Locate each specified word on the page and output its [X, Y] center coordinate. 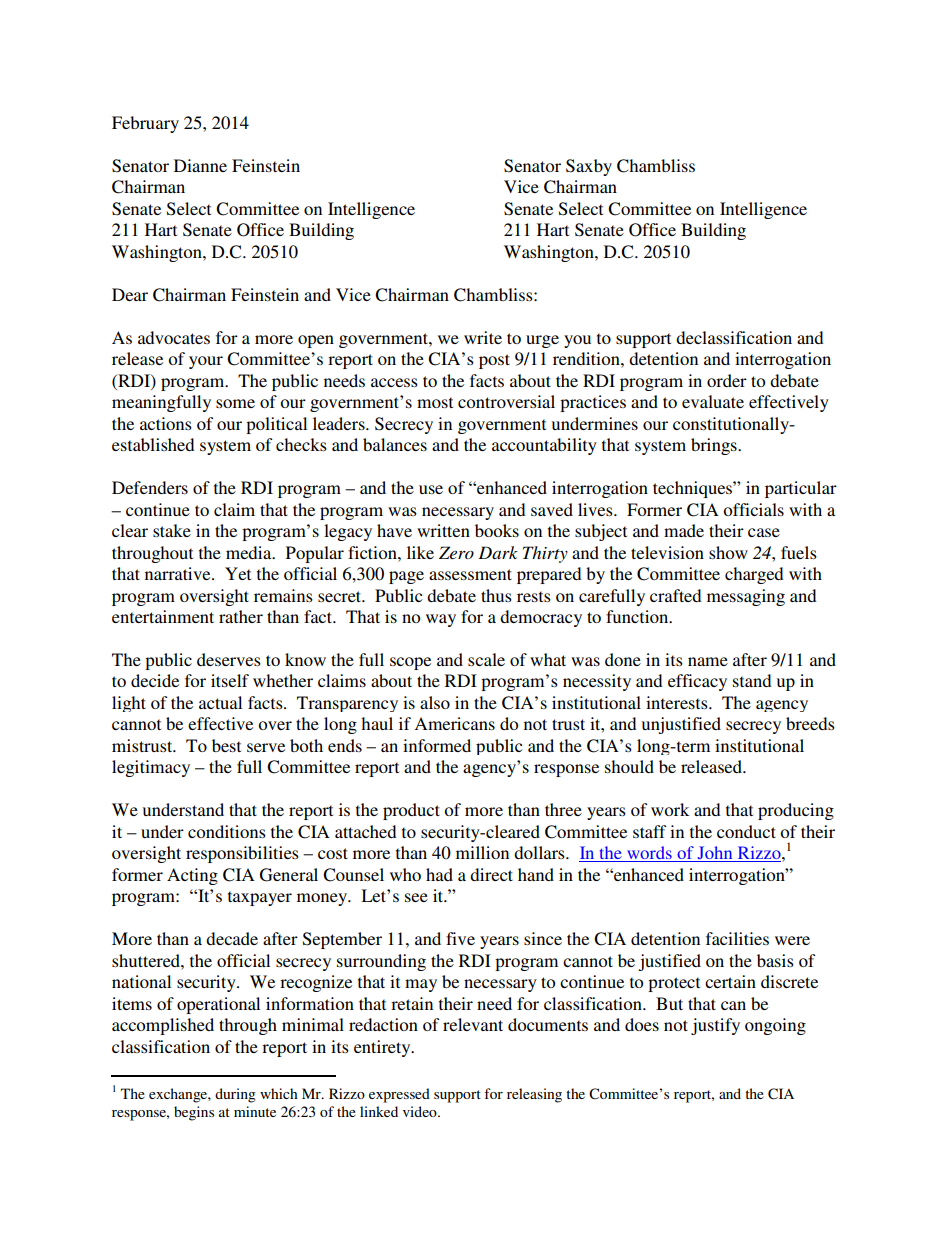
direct [491, 874]
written [443, 530]
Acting [192, 876]
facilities [737, 938]
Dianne [200, 165]
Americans [454, 723]
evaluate [713, 401]
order [727, 380]
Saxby [589, 167]
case [764, 532]
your [206, 362]
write [483, 337]
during [235, 1095]
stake [172, 530]
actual [220, 702]
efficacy [697, 682]
